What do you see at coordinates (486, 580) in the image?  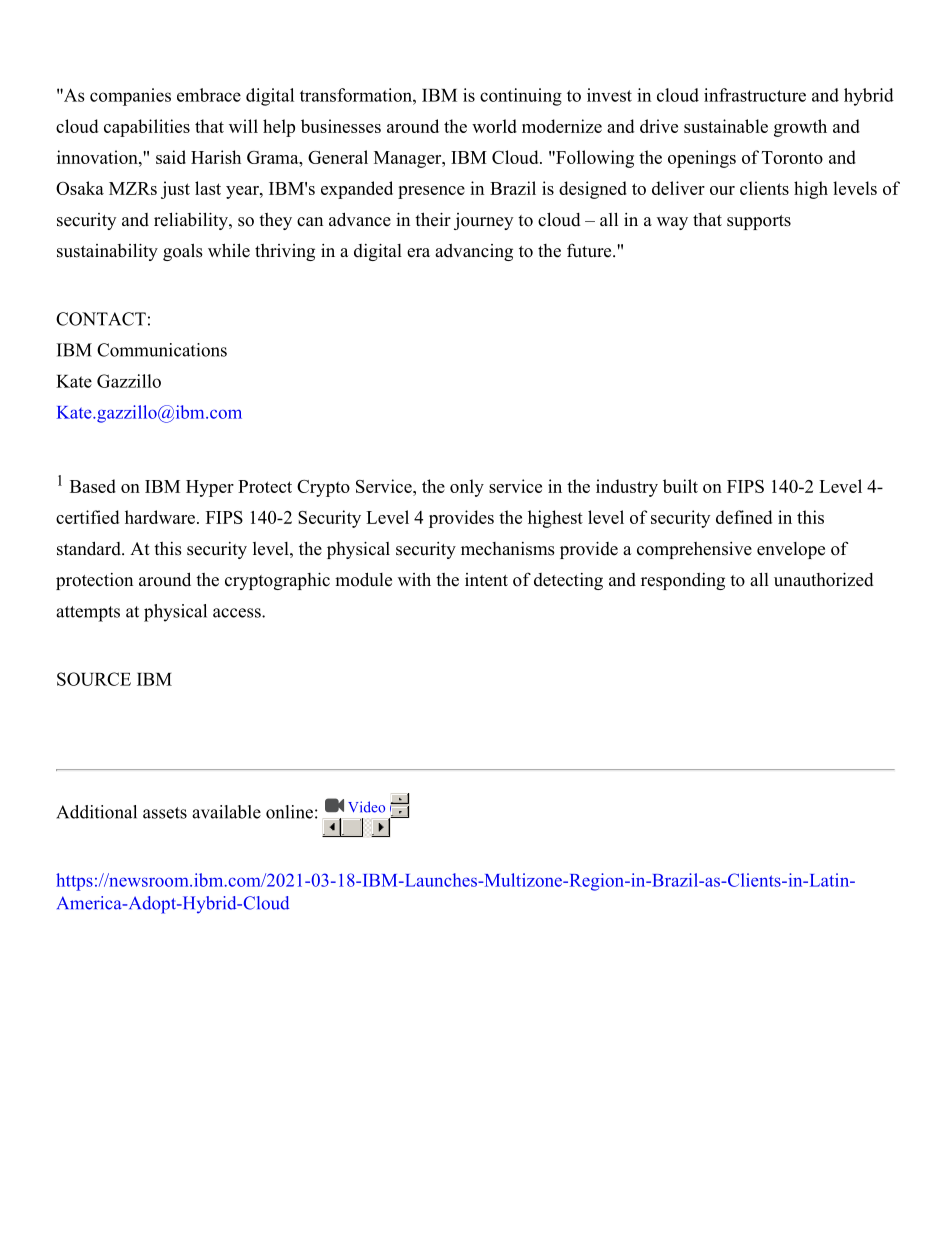 I see `intent` at bounding box center [486, 580].
